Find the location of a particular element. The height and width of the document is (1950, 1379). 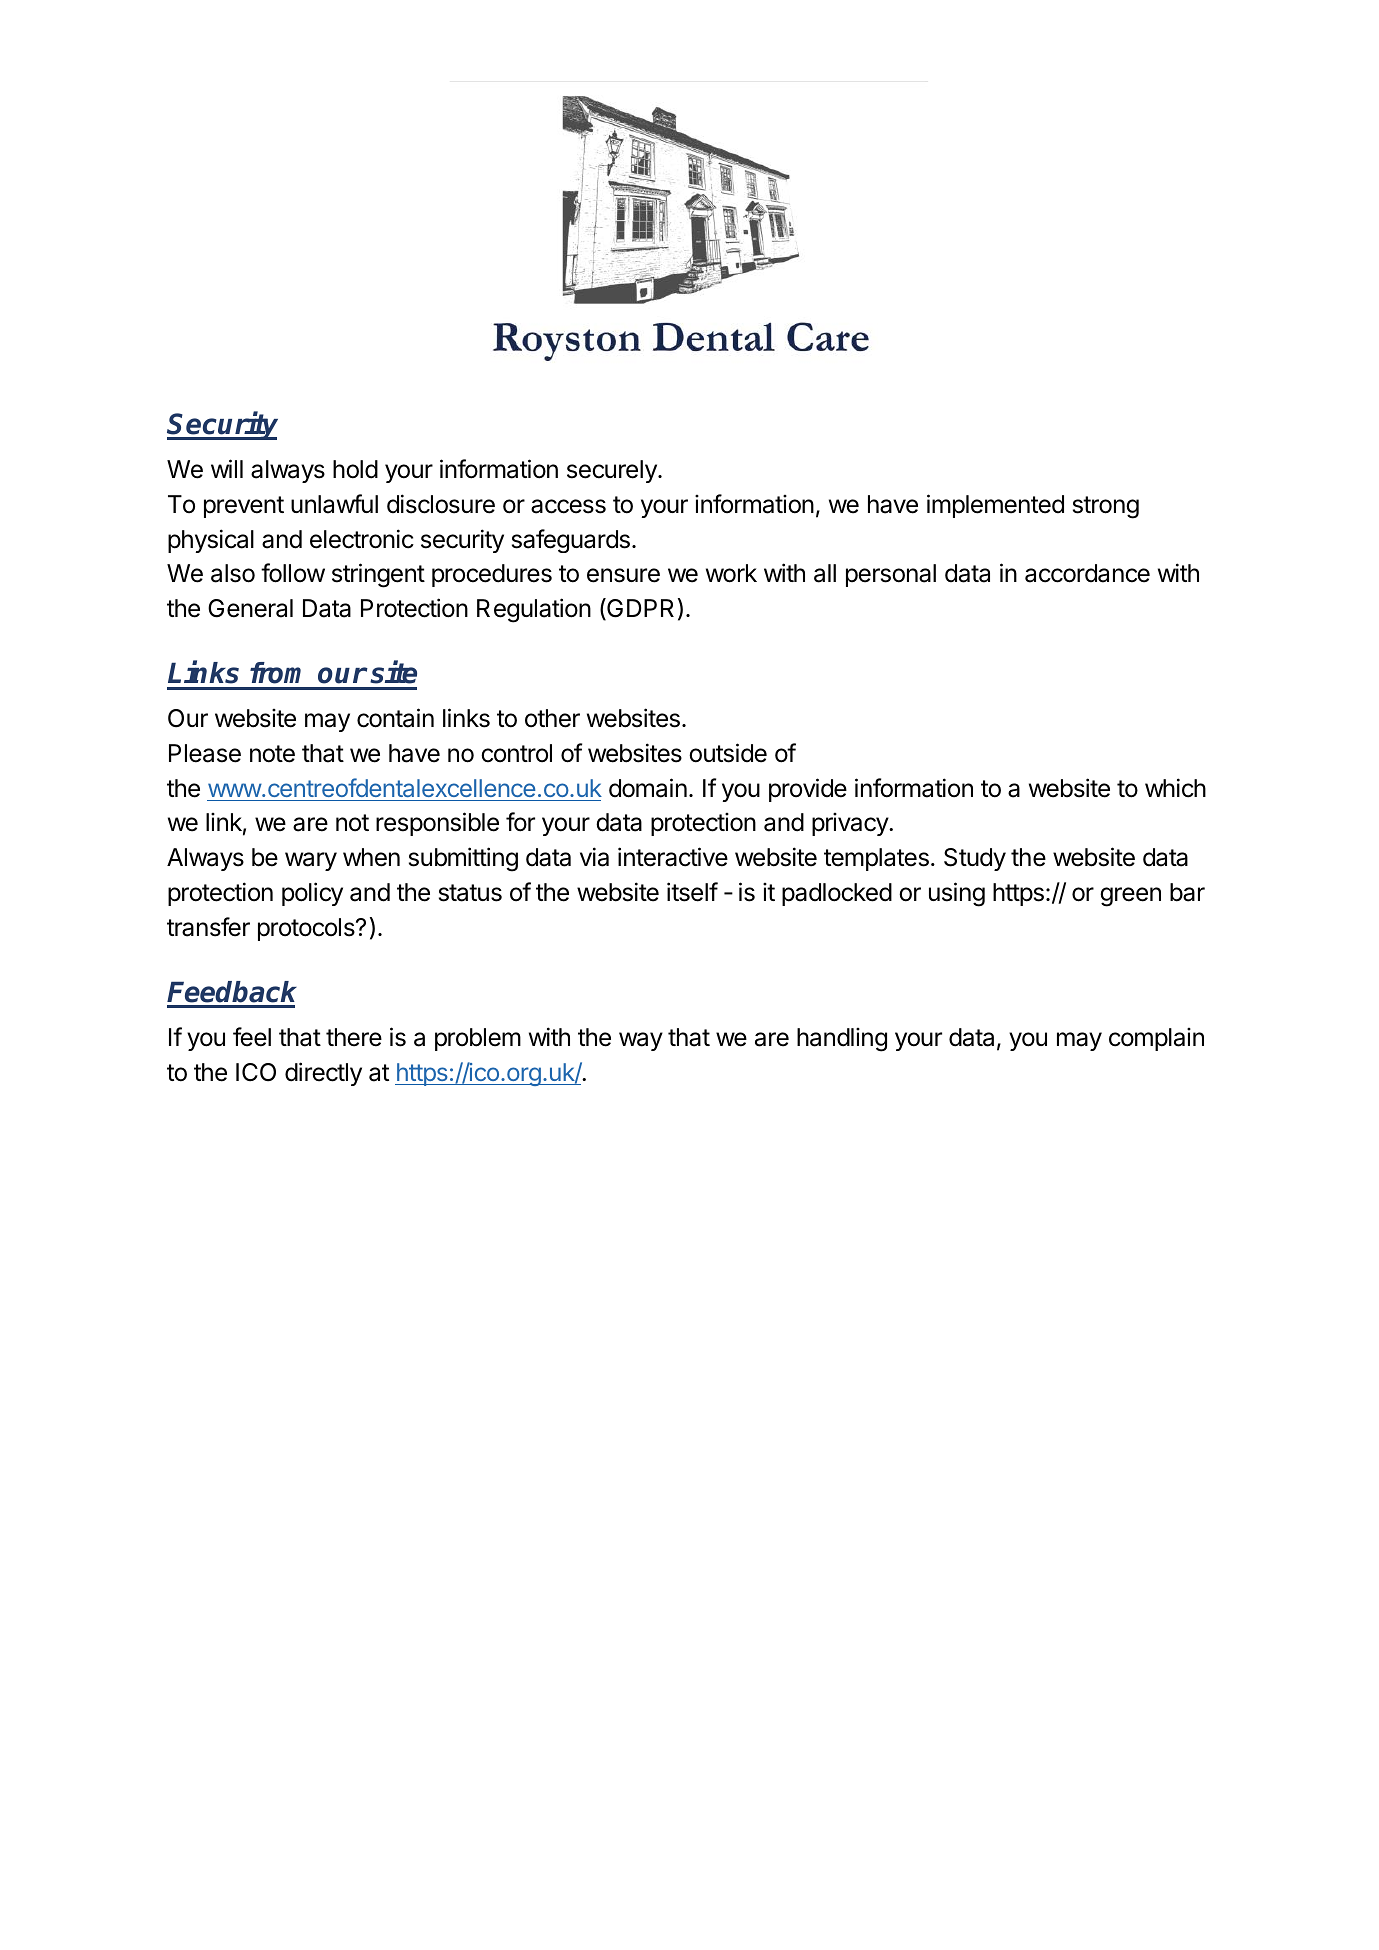

which is located at coordinates (1175, 788).
